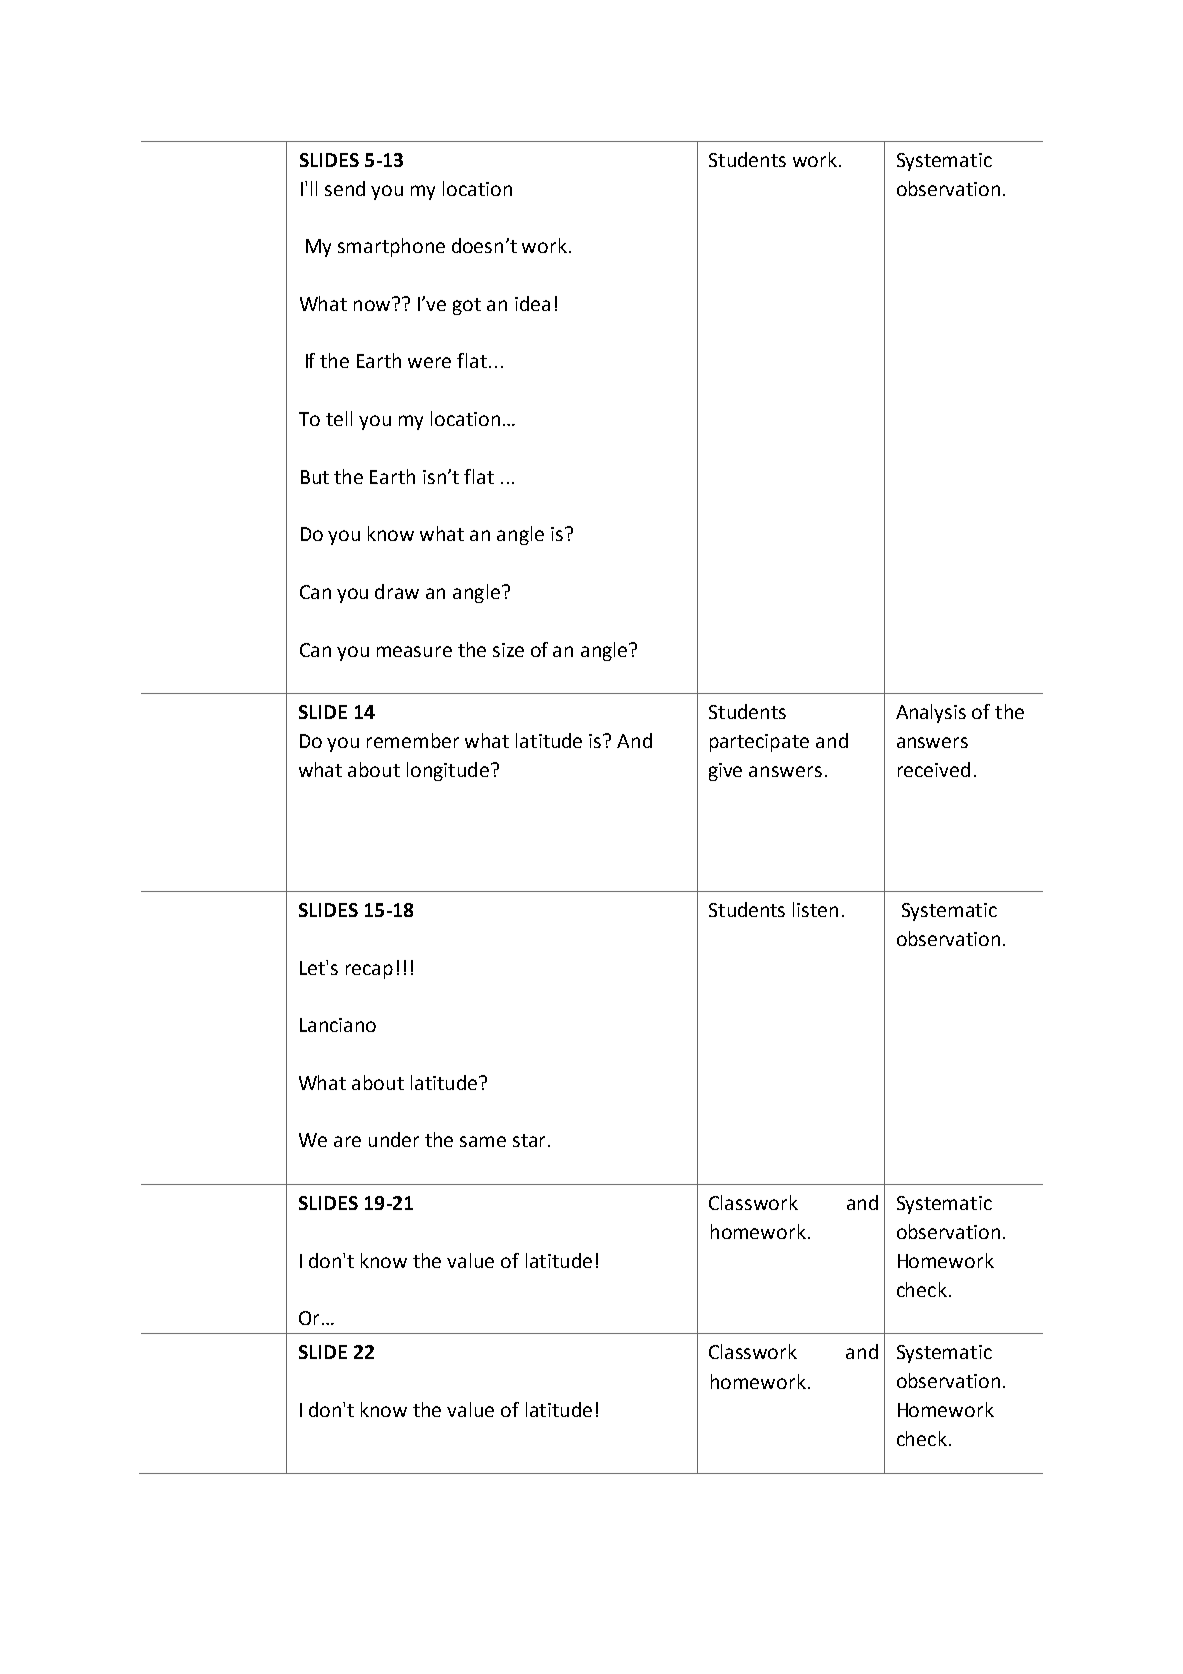 The image size is (1183, 1674). What do you see at coordinates (934, 769) in the page?
I see `received` at bounding box center [934, 769].
